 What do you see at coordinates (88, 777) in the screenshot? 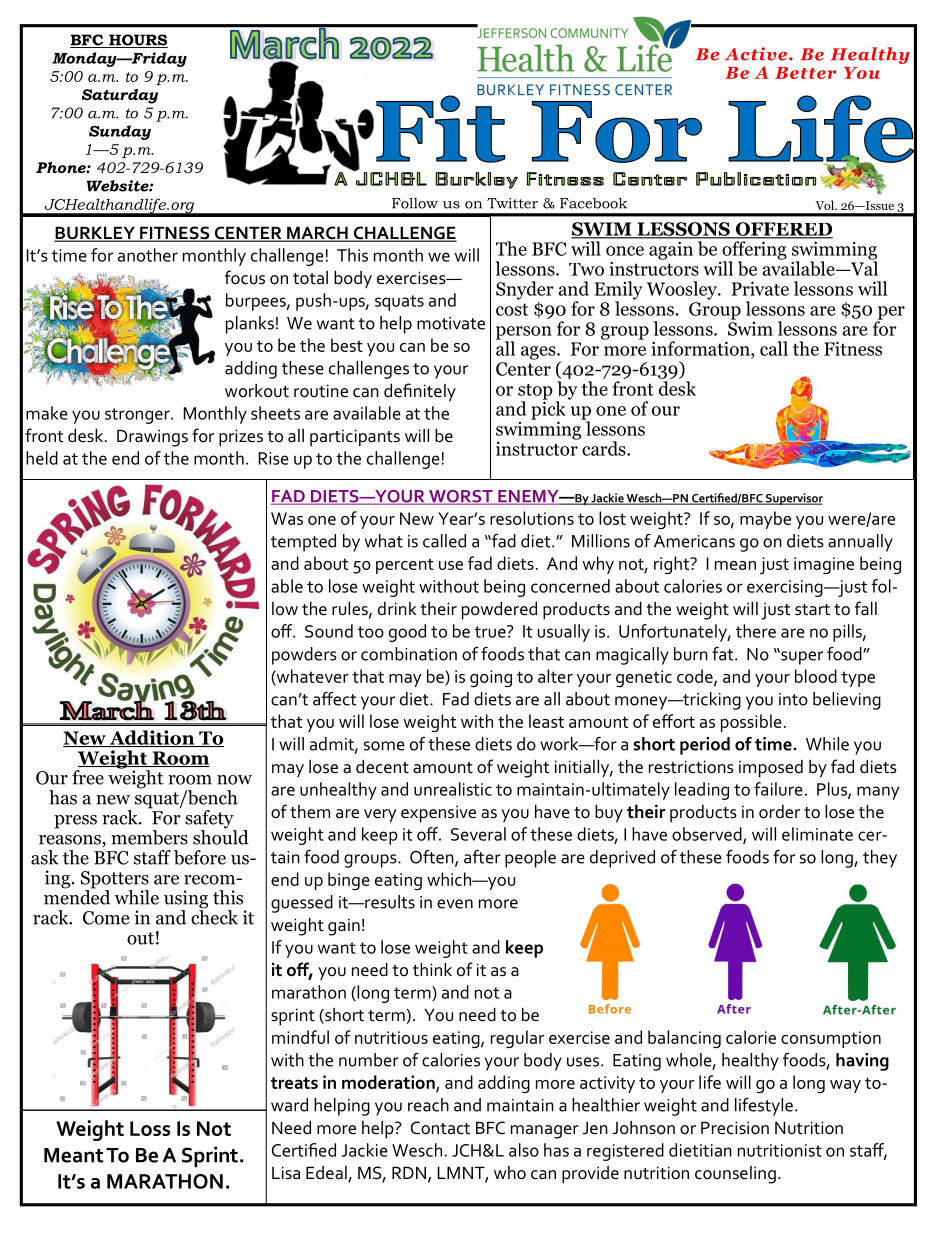
I see `free` at bounding box center [88, 777].
